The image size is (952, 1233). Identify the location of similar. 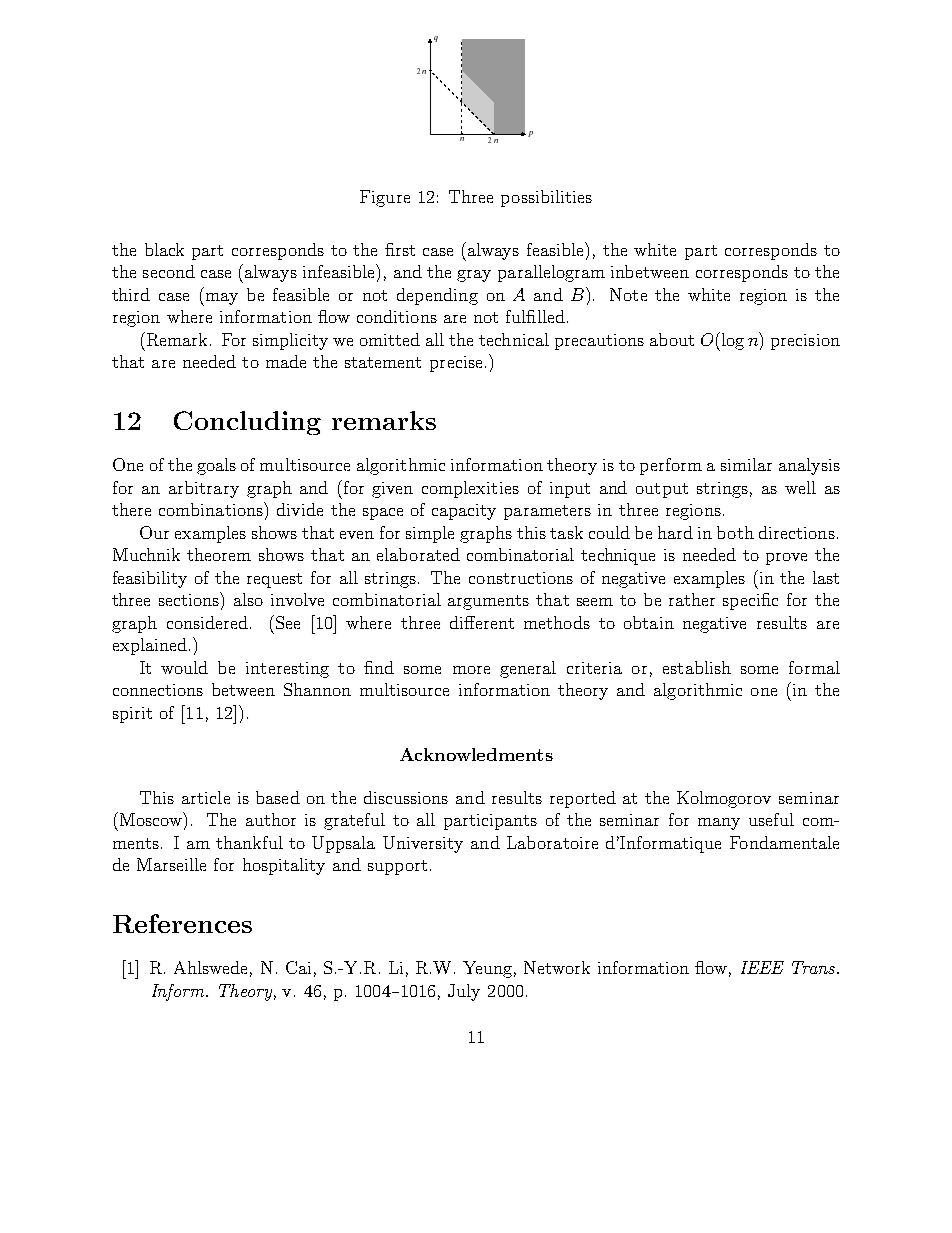
(746, 464).
